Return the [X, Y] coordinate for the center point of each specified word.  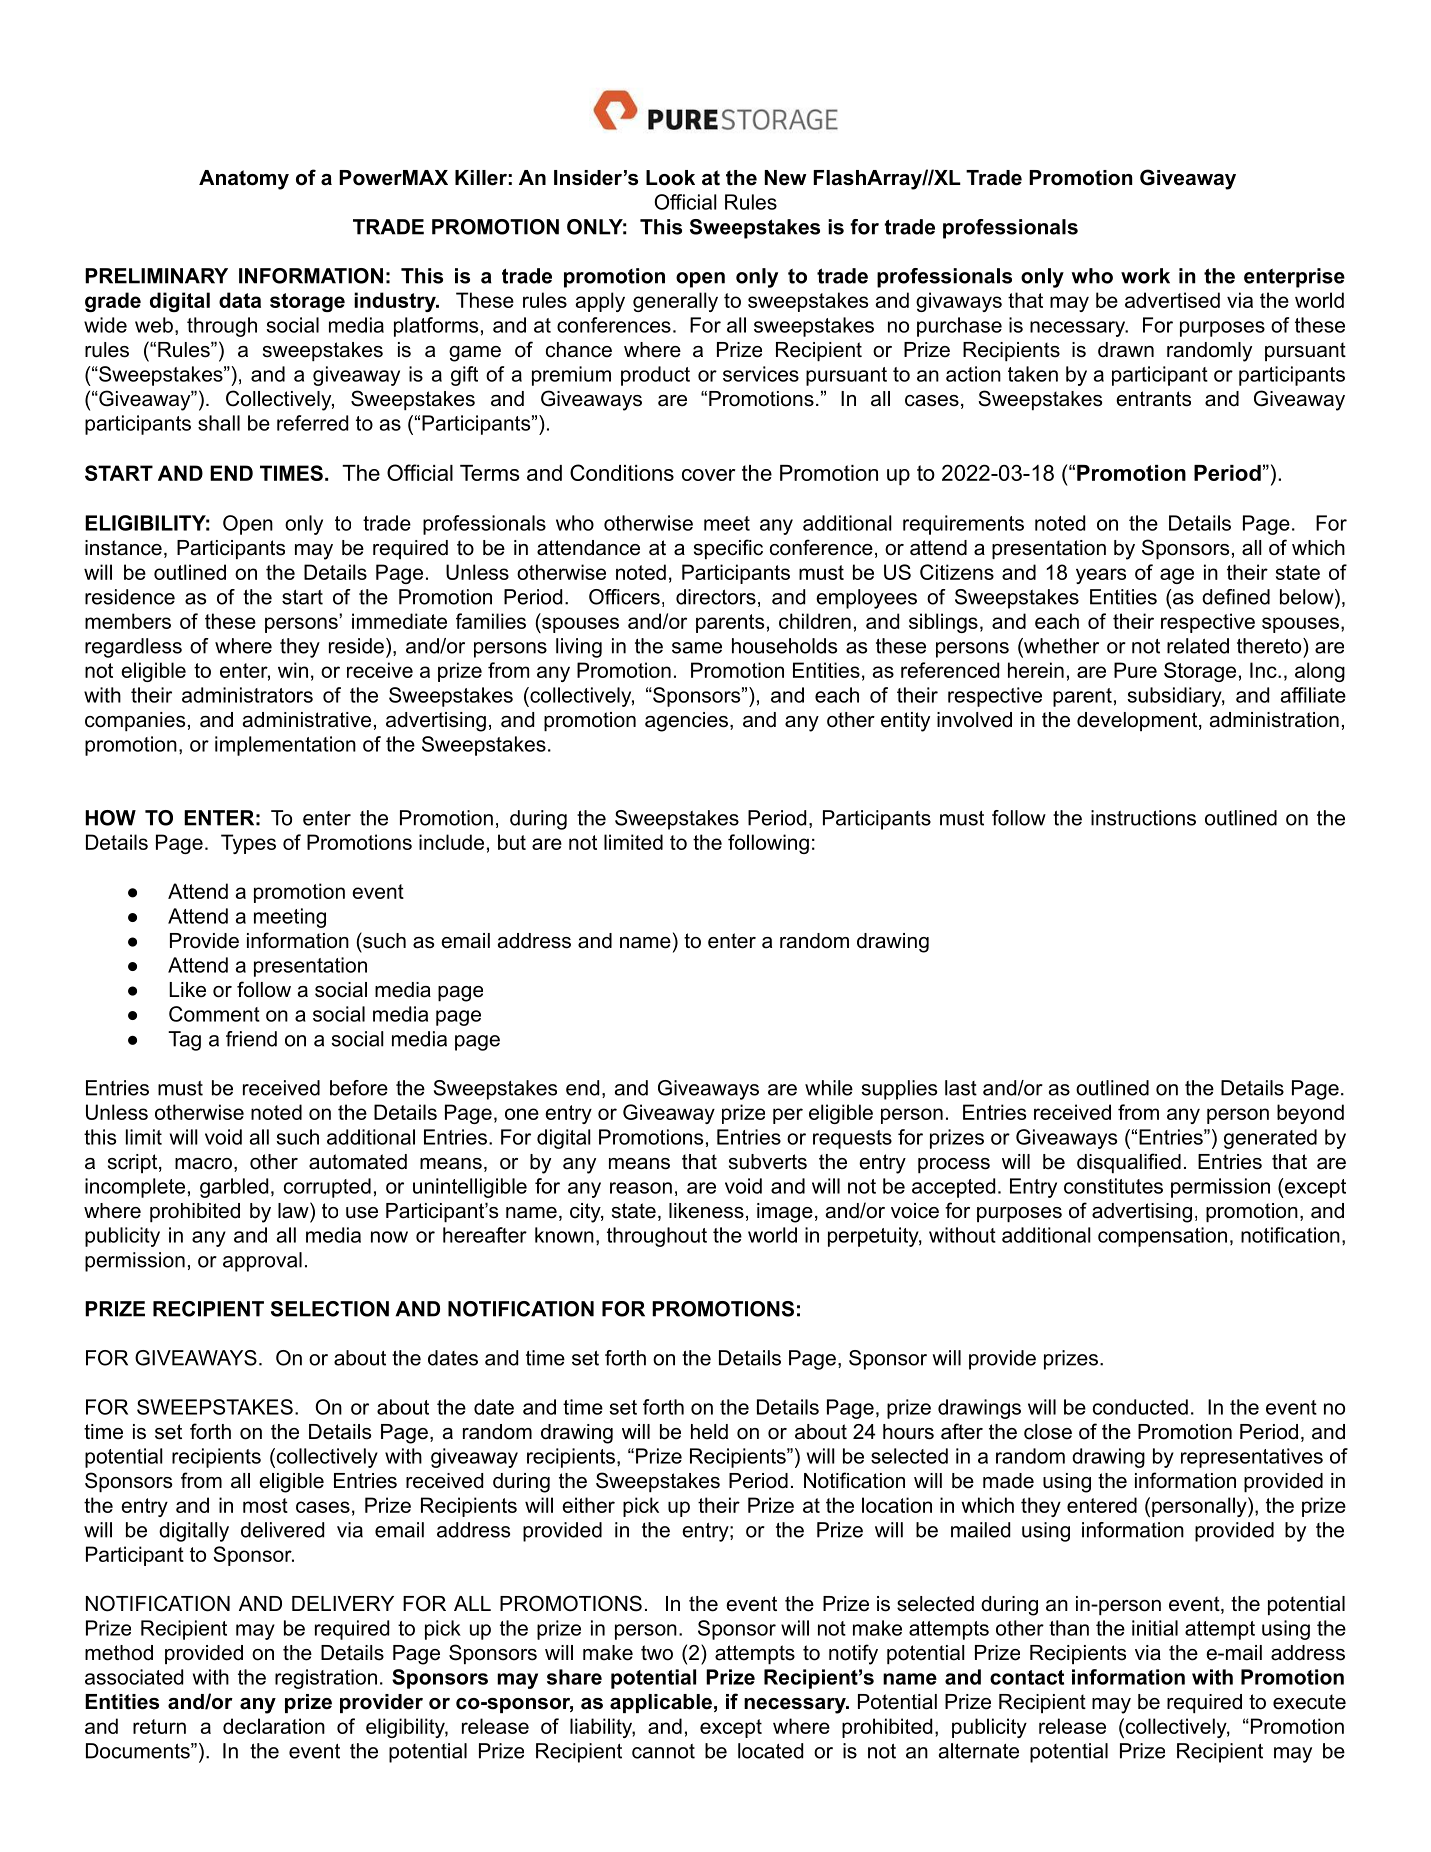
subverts [768, 1162]
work [1145, 276]
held [709, 1432]
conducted [1140, 1407]
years [1101, 576]
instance [123, 548]
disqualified [1129, 1163]
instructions [1143, 818]
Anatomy [244, 180]
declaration [274, 1726]
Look [670, 178]
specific [728, 549]
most [265, 1505]
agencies [686, 722]
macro [203, 1164]
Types [248, 844]
